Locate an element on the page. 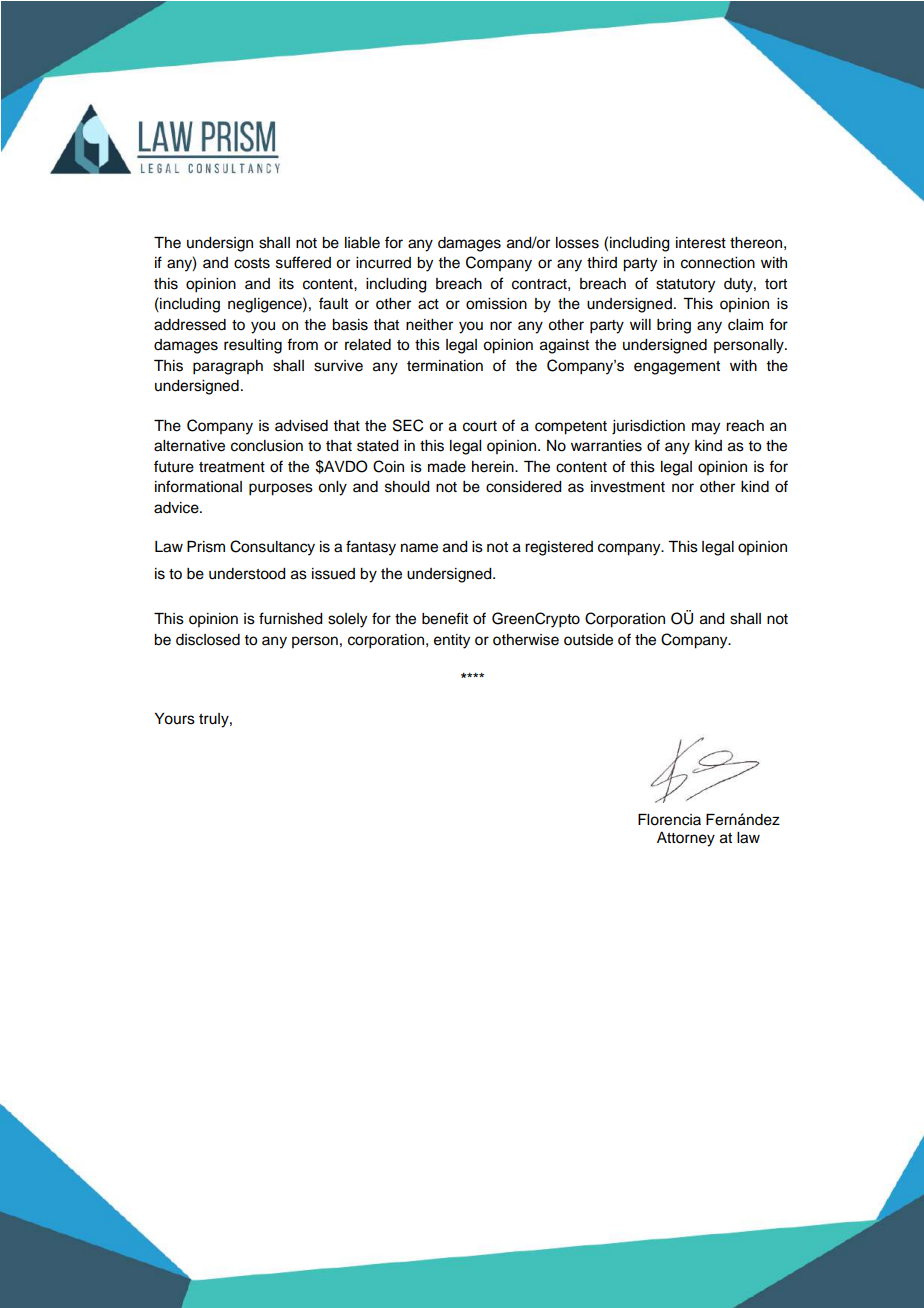 The width and height of the document is (924, 1308). disclosed is located at coordinates (208, 640).
